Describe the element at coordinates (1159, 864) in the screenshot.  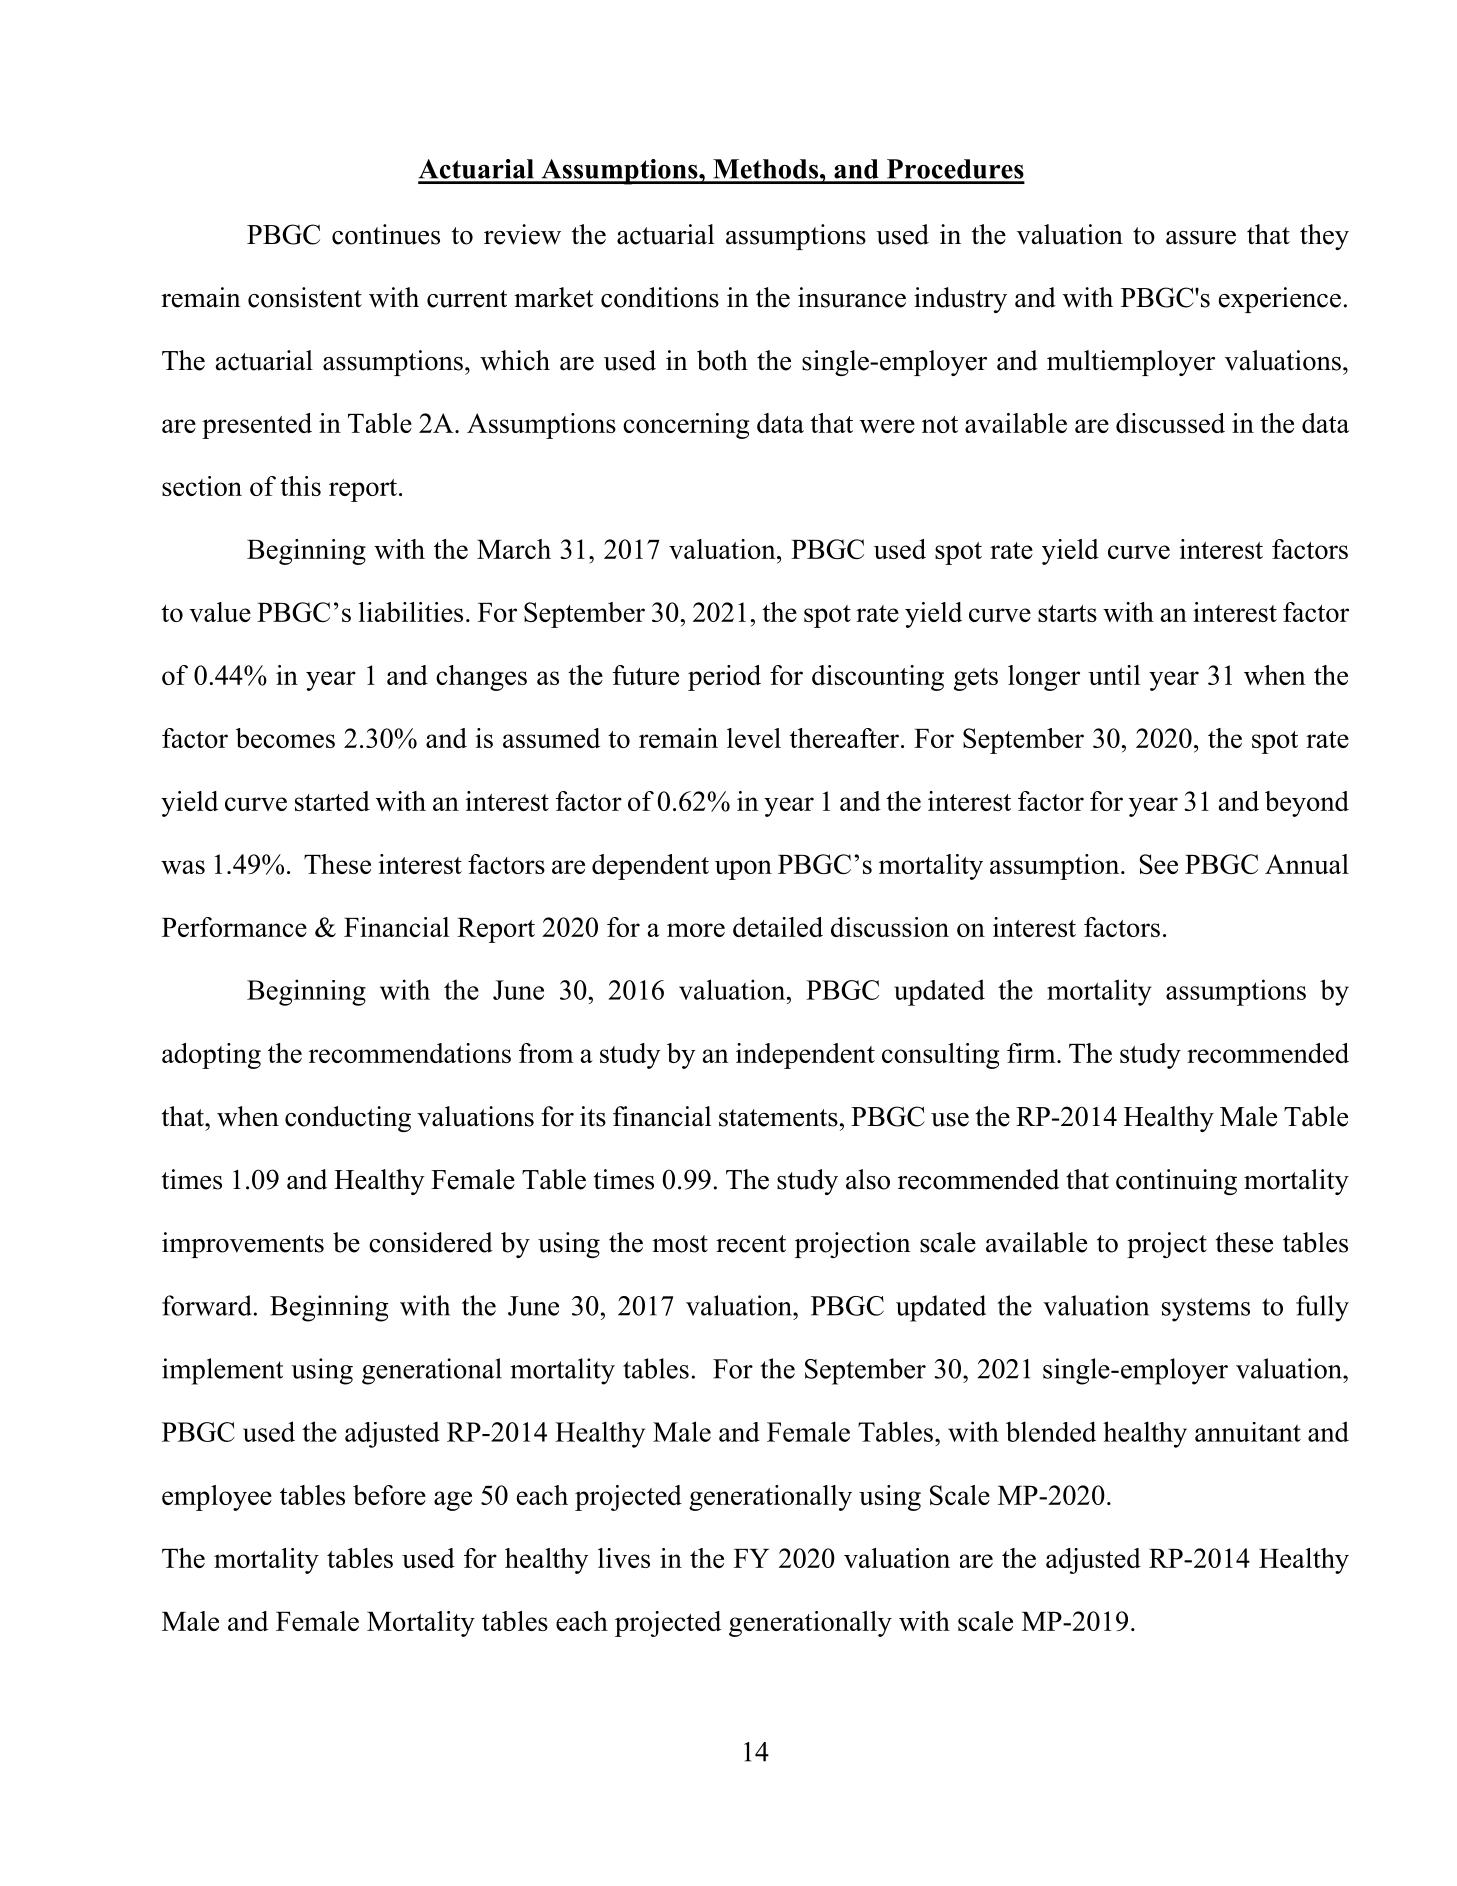
I see `See` at that location.
